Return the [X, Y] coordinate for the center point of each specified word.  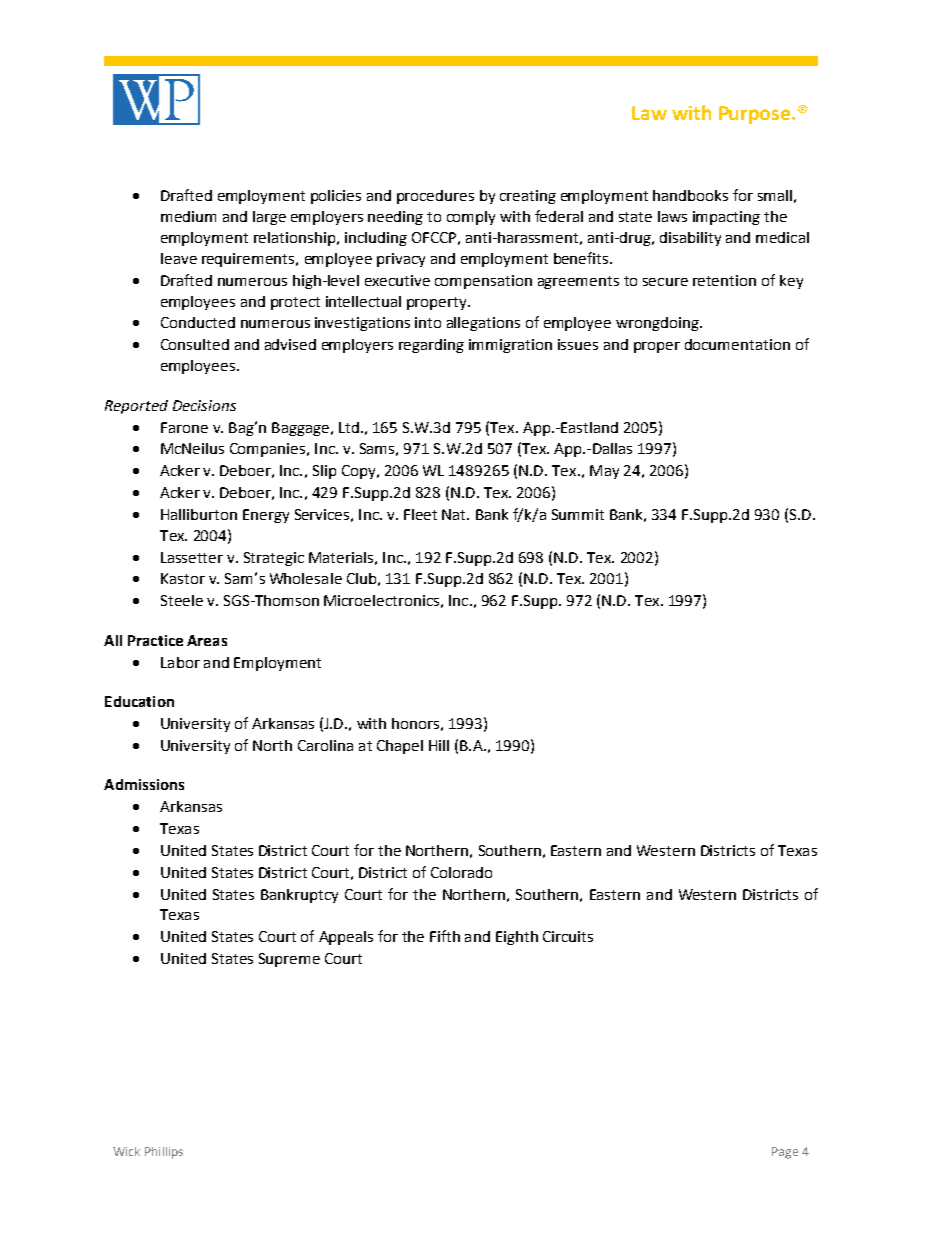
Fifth [445, 936]
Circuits [568, 936]
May [604, 472]
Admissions [144, 784]
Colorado [461, 872]
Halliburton [199, 514]
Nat [455, 514]
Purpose [756, 115]
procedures [435, 197]
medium [188, 216]
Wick [126, 1151]
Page [785, 1153]
